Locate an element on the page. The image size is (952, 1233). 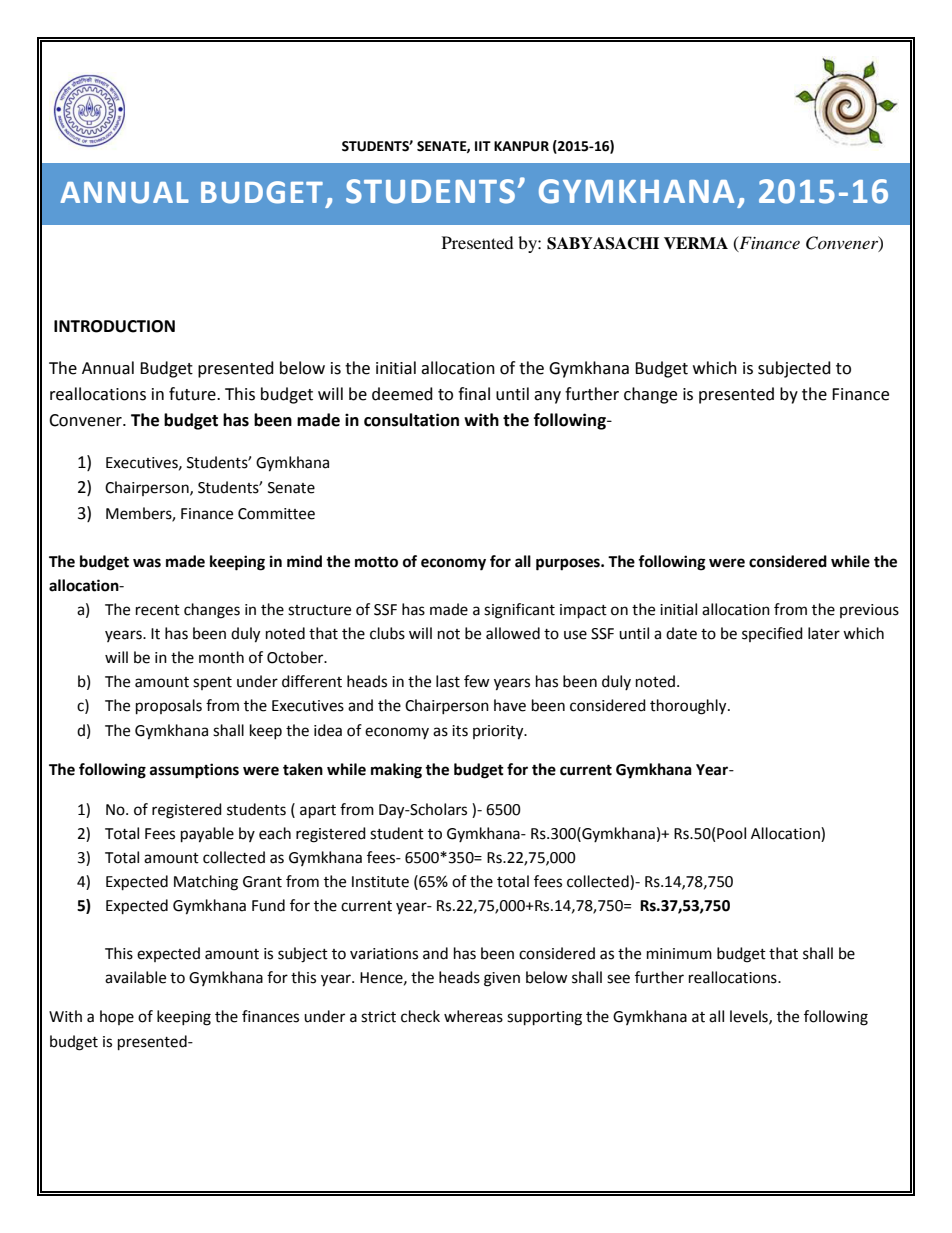
priority is located at coordinates (499, 732).
